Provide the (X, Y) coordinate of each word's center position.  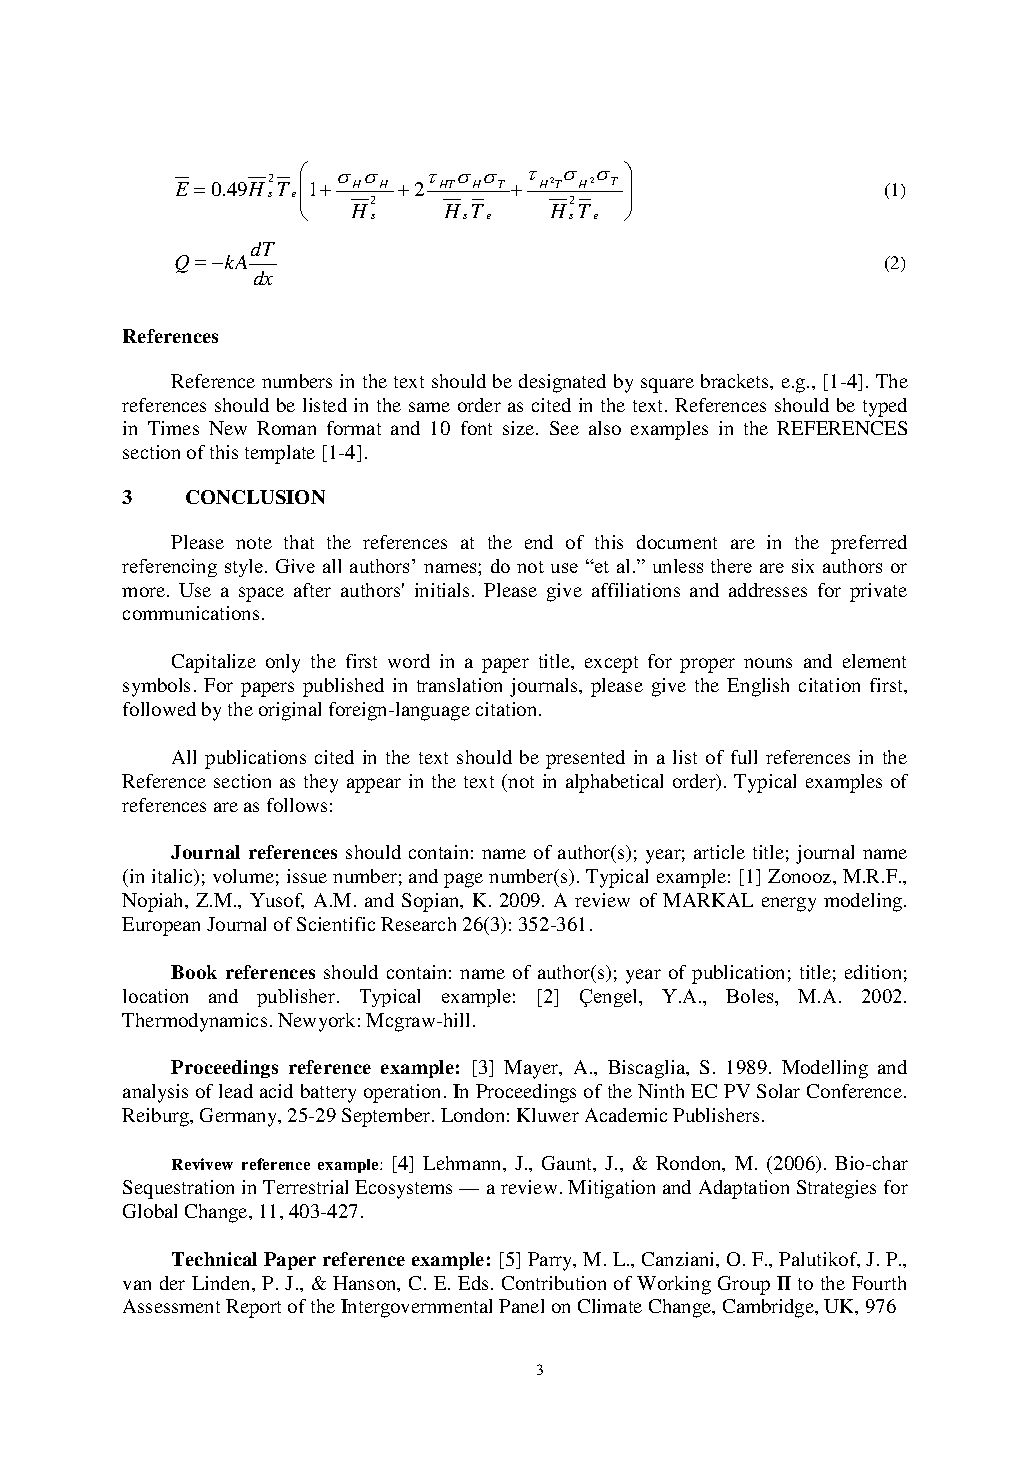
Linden (222, 1283)
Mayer (532, 1069)
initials (442, 590)
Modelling (825, 1069)
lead (236, 1091)
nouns (768, 663)
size (520, 428)
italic (173, 877)
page (463, 880)
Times (173, 428)
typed (885, 407)
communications (191, 613)
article (719, 852)
